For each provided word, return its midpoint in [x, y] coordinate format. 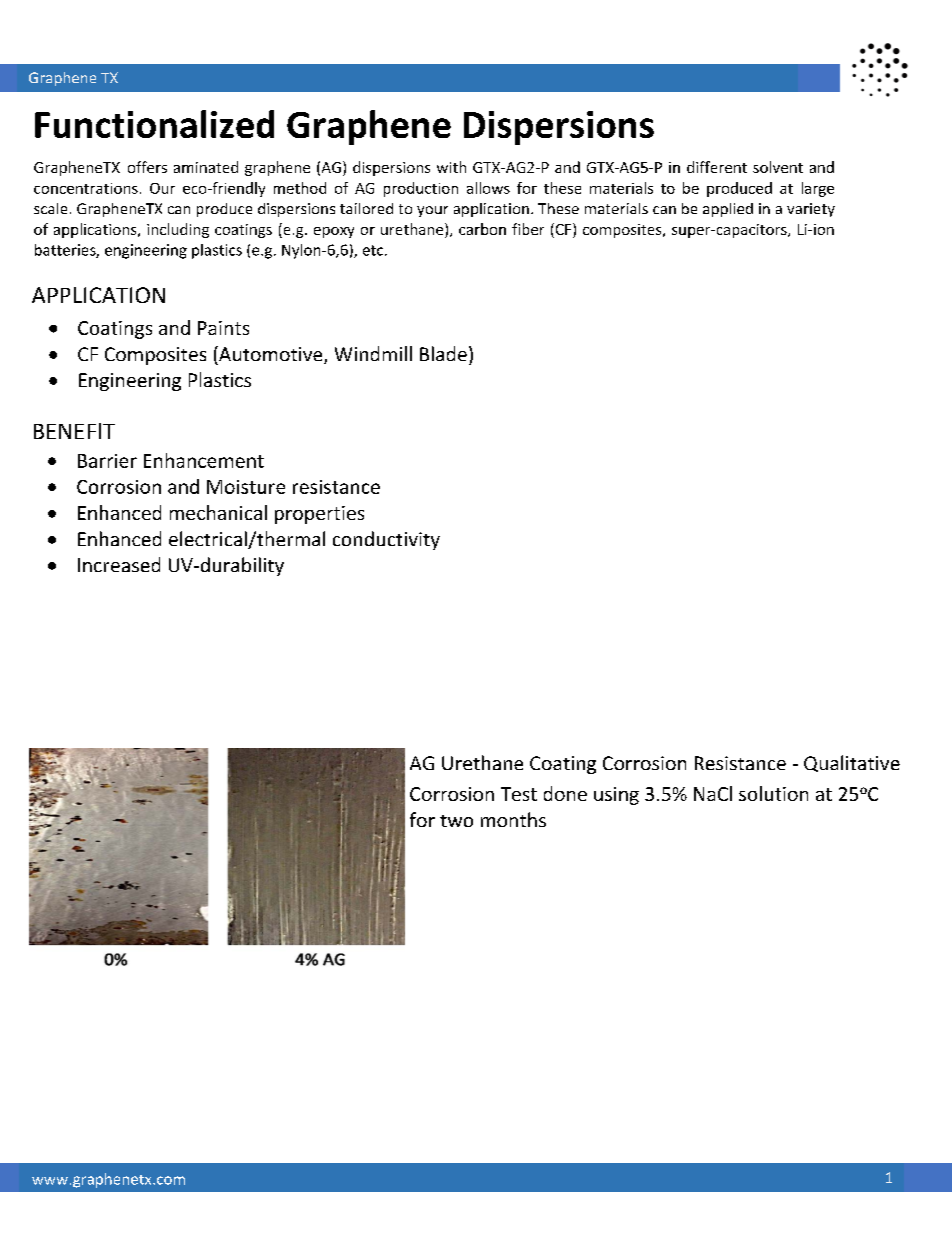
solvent [778, 167]
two [456, 821]
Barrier [107, 461]
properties [319, 515]
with [451, 167]
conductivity [386, 540]
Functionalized [154, 124]
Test [519, 794]
